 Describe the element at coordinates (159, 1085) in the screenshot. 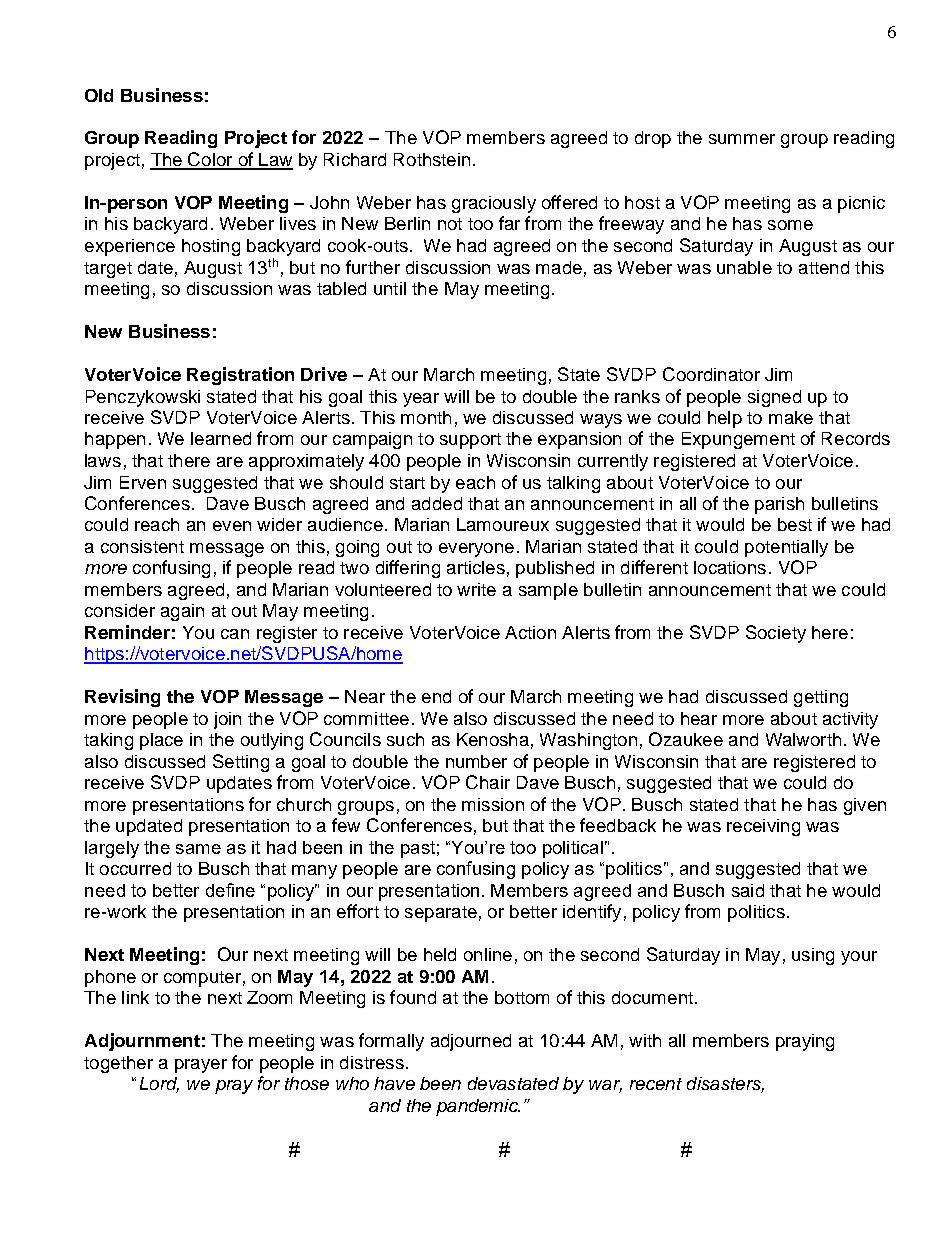

I see `Lord` at that location.
